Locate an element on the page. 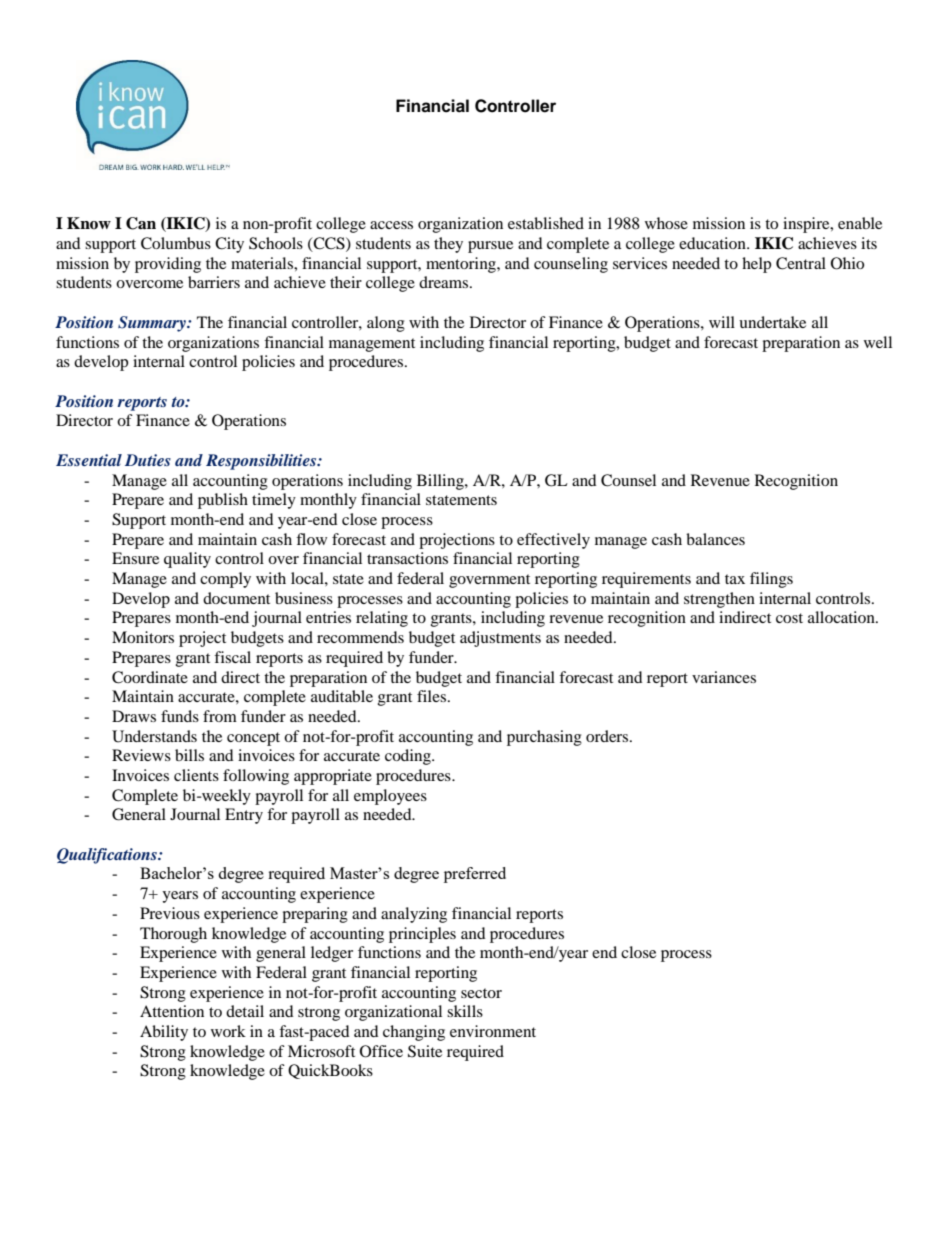  balances is located at coordinates (715, 539).
